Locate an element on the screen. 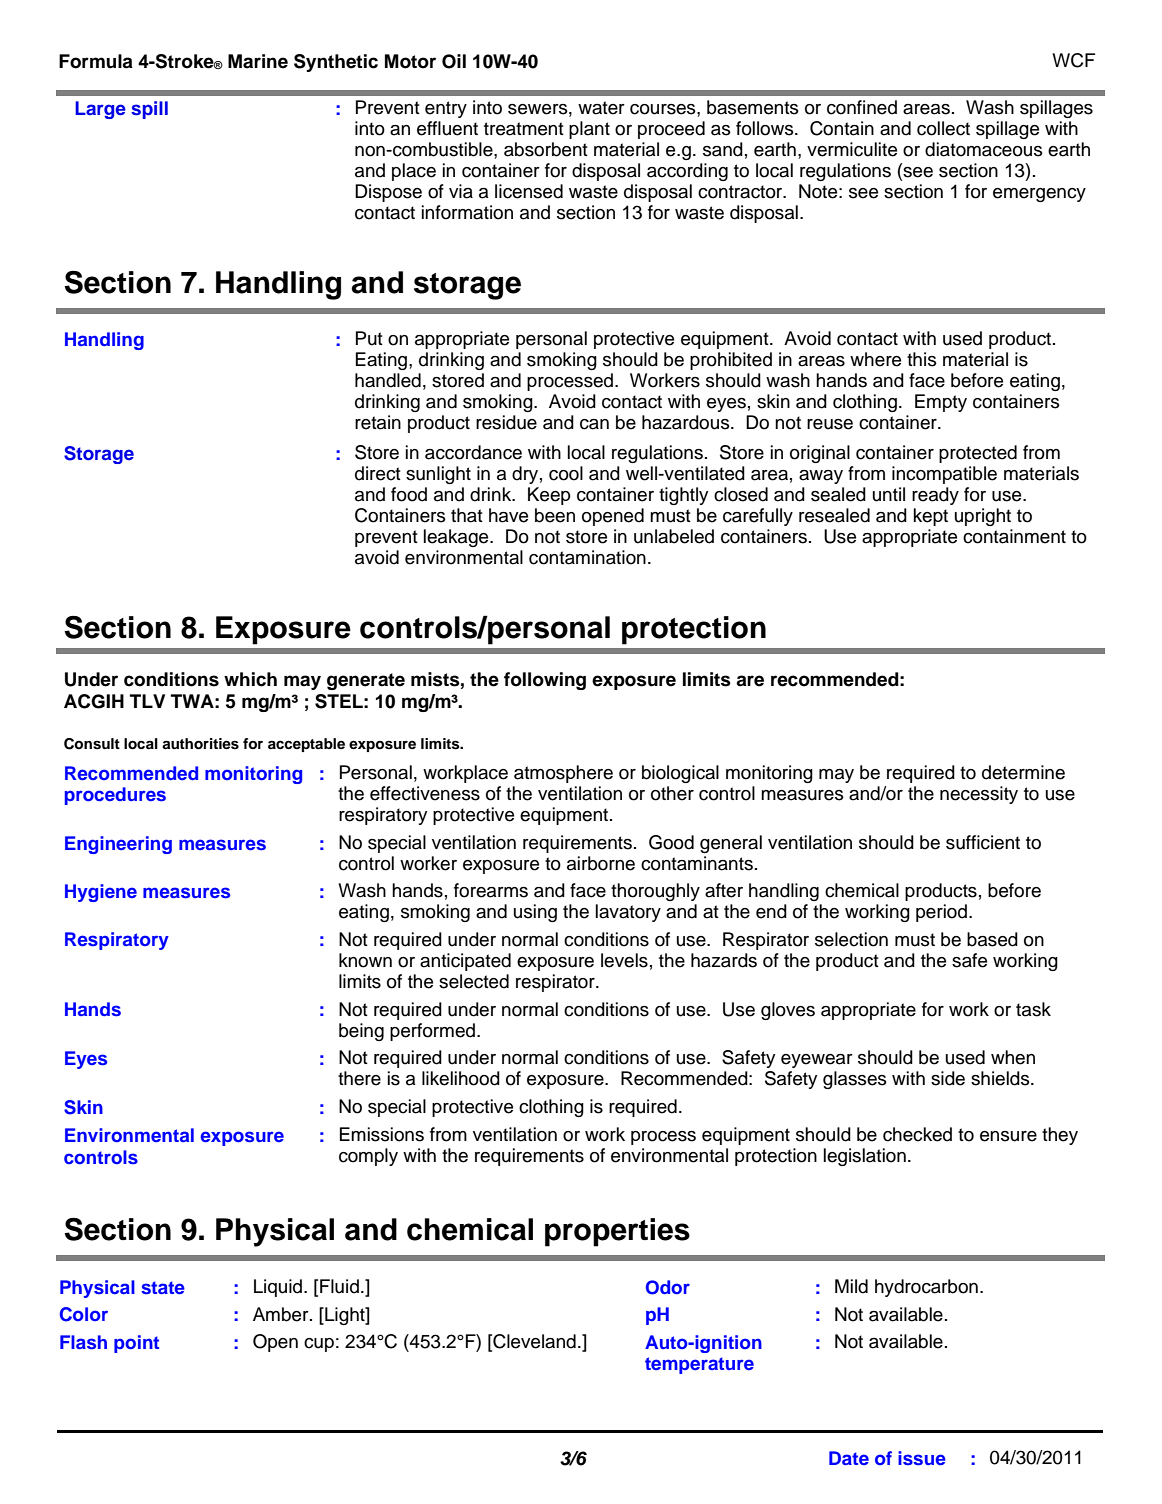 This screenshot has height=1504, width=1162. comply is located at coordinates (368, 1157).
